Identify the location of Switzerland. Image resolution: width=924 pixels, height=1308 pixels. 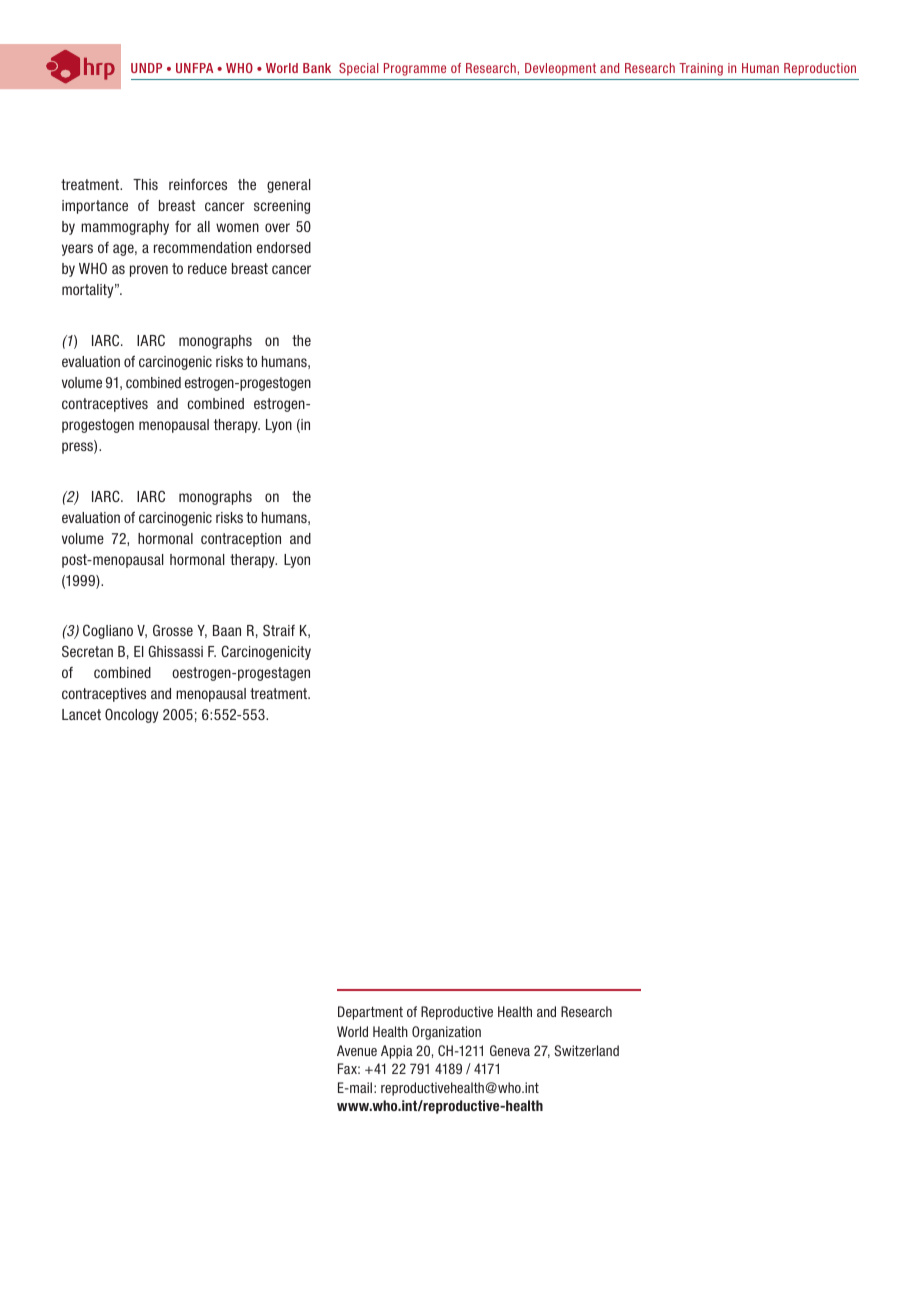
(587, 1050).
